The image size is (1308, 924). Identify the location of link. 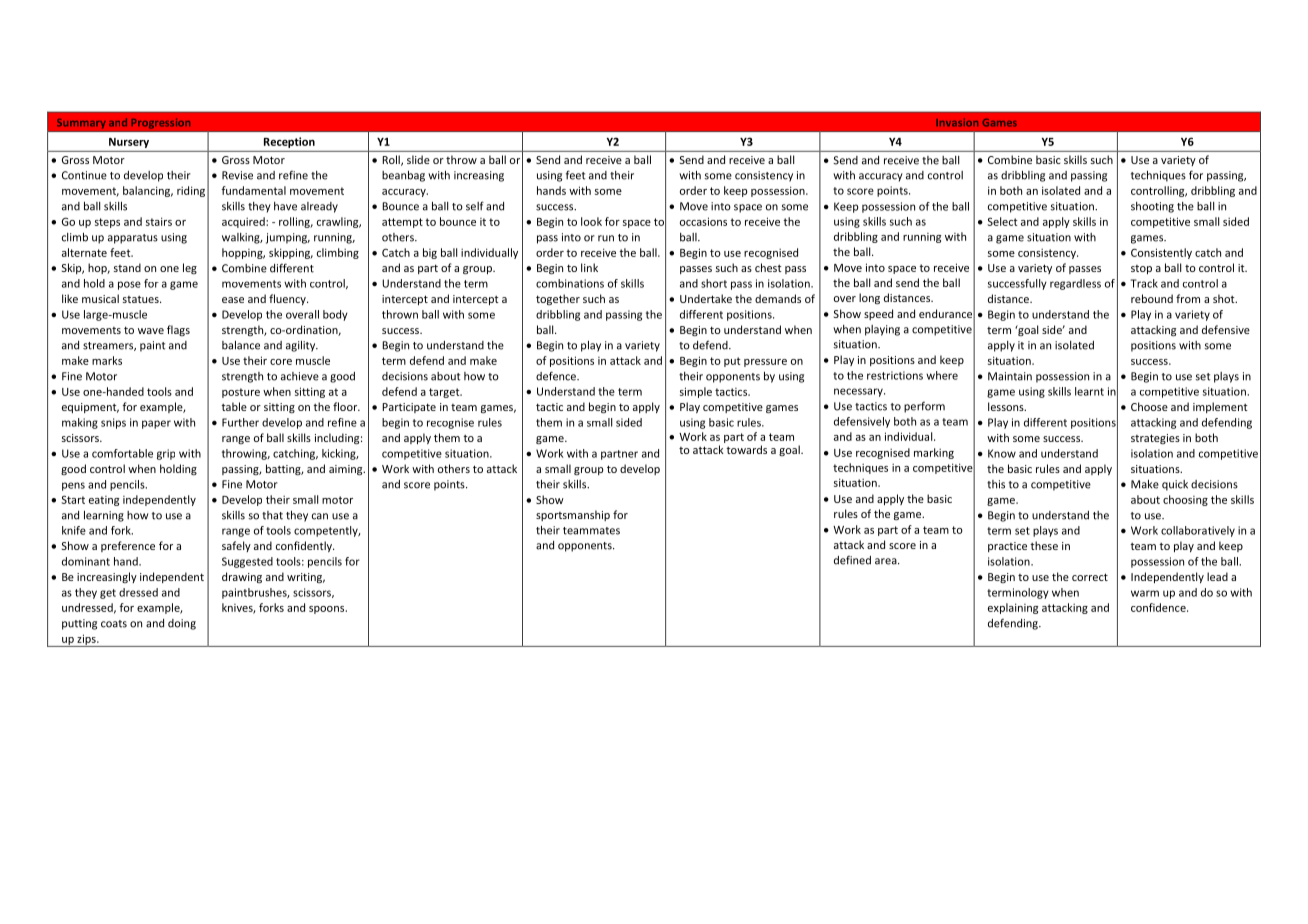
(589, 267).
